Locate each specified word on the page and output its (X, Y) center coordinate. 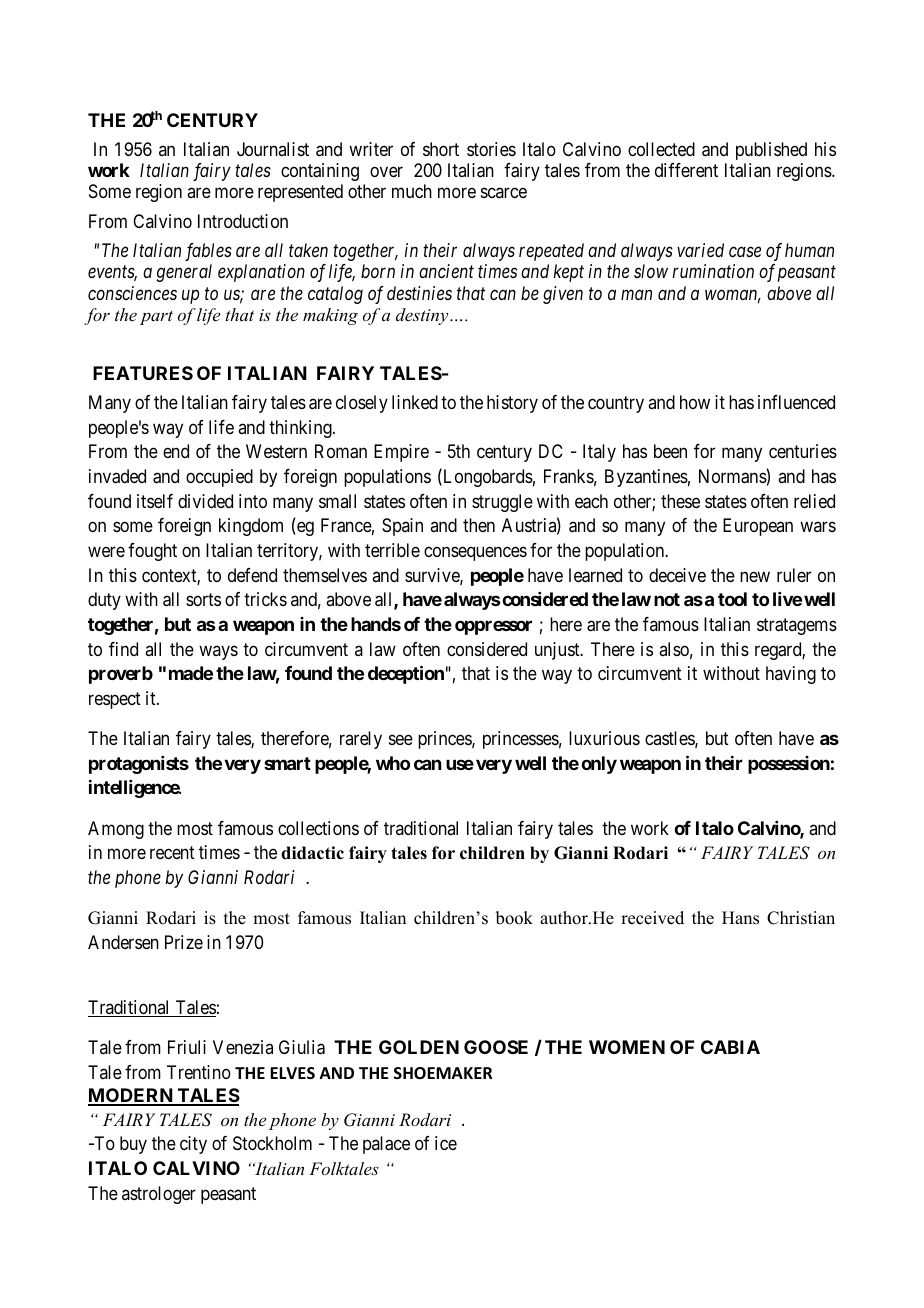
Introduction (243, 221)
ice (446, 1143)
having (791, 675)
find (123, 649)
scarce (504, 193)
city (193, 1145)
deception (406, 674)
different (686, 170)
